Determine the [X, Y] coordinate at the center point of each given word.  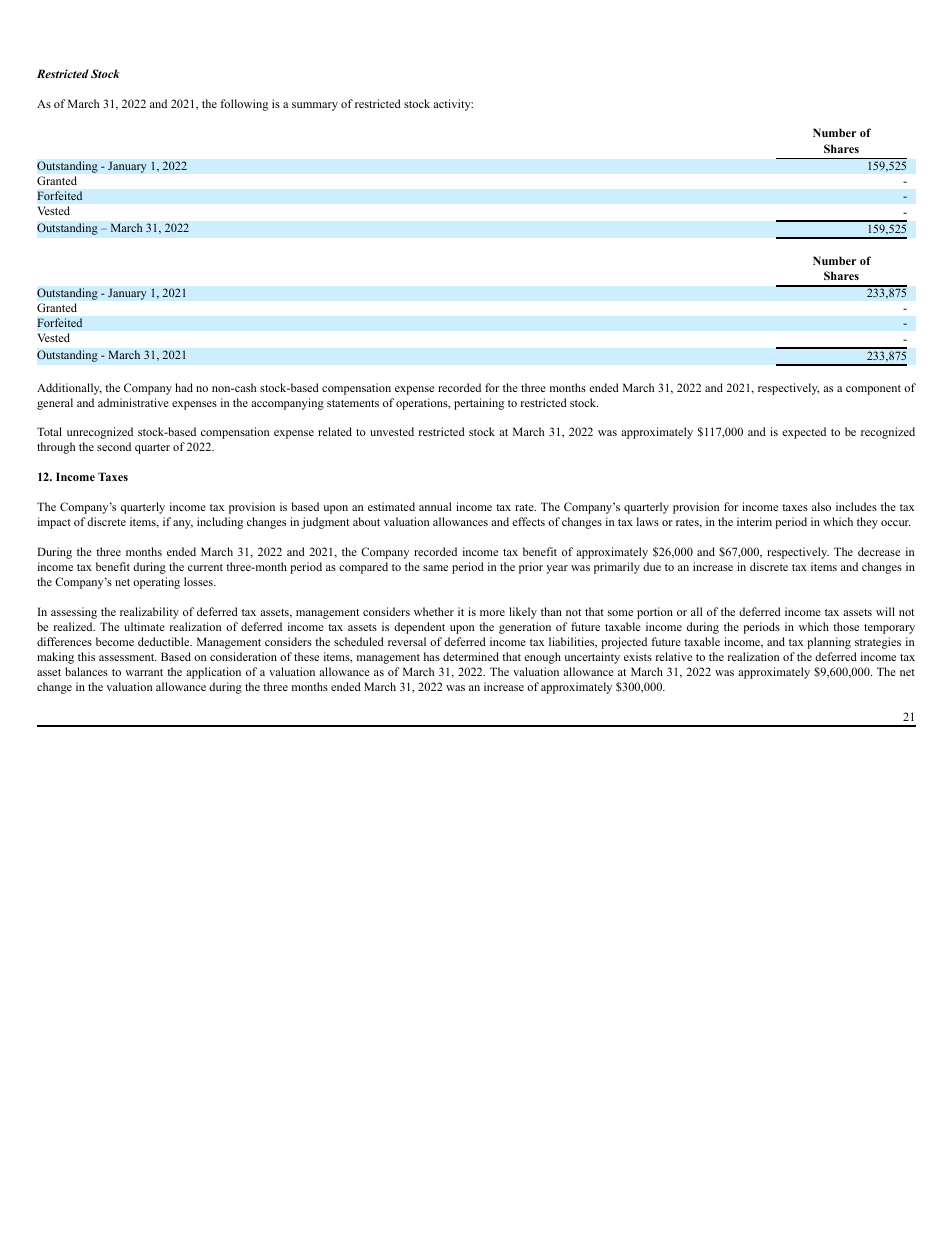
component [873, 390]
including [220, 523]
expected [804, 433]
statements [353, 403]
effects [528, 521]
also [821, 506]
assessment [127, 657]
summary [315, 106]
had [184, 387]
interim [754, 521]
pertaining [479, 404]
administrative [133, 402]
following [244, 105]
